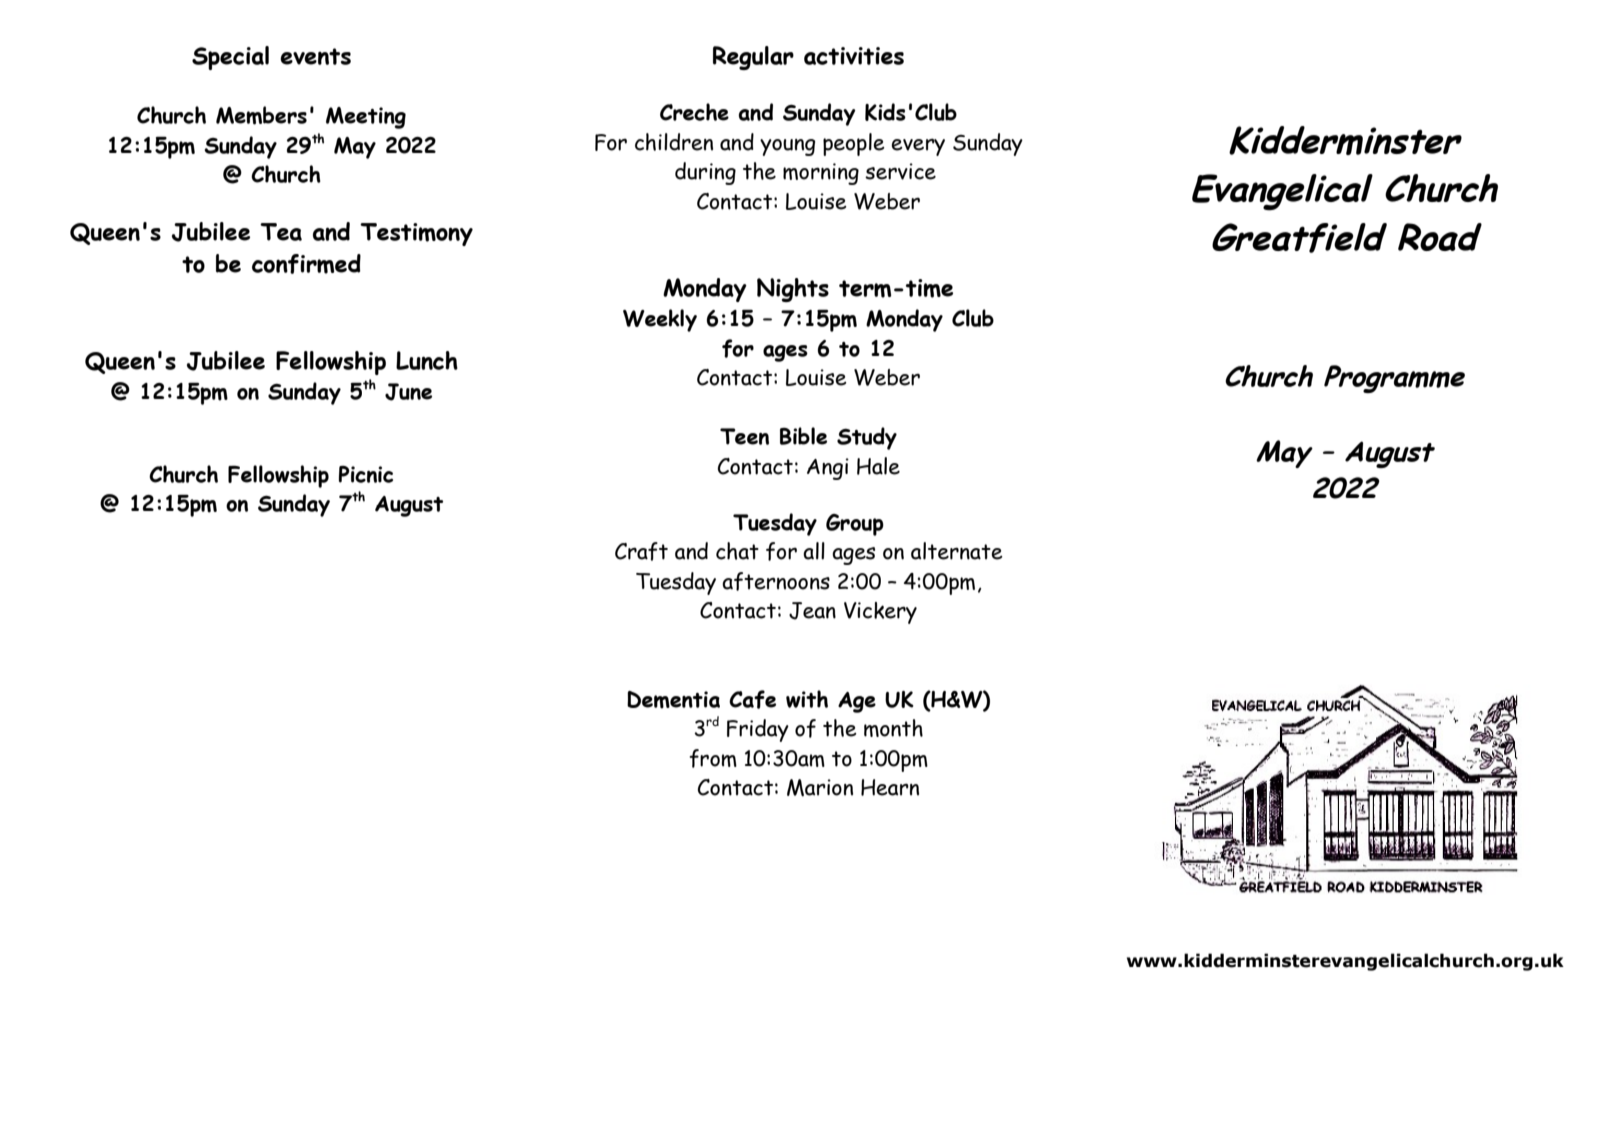 The image size is (1617, 1143). Describe the element at coordinates (880, 613) in the document. I see `Vickery` at that location.
